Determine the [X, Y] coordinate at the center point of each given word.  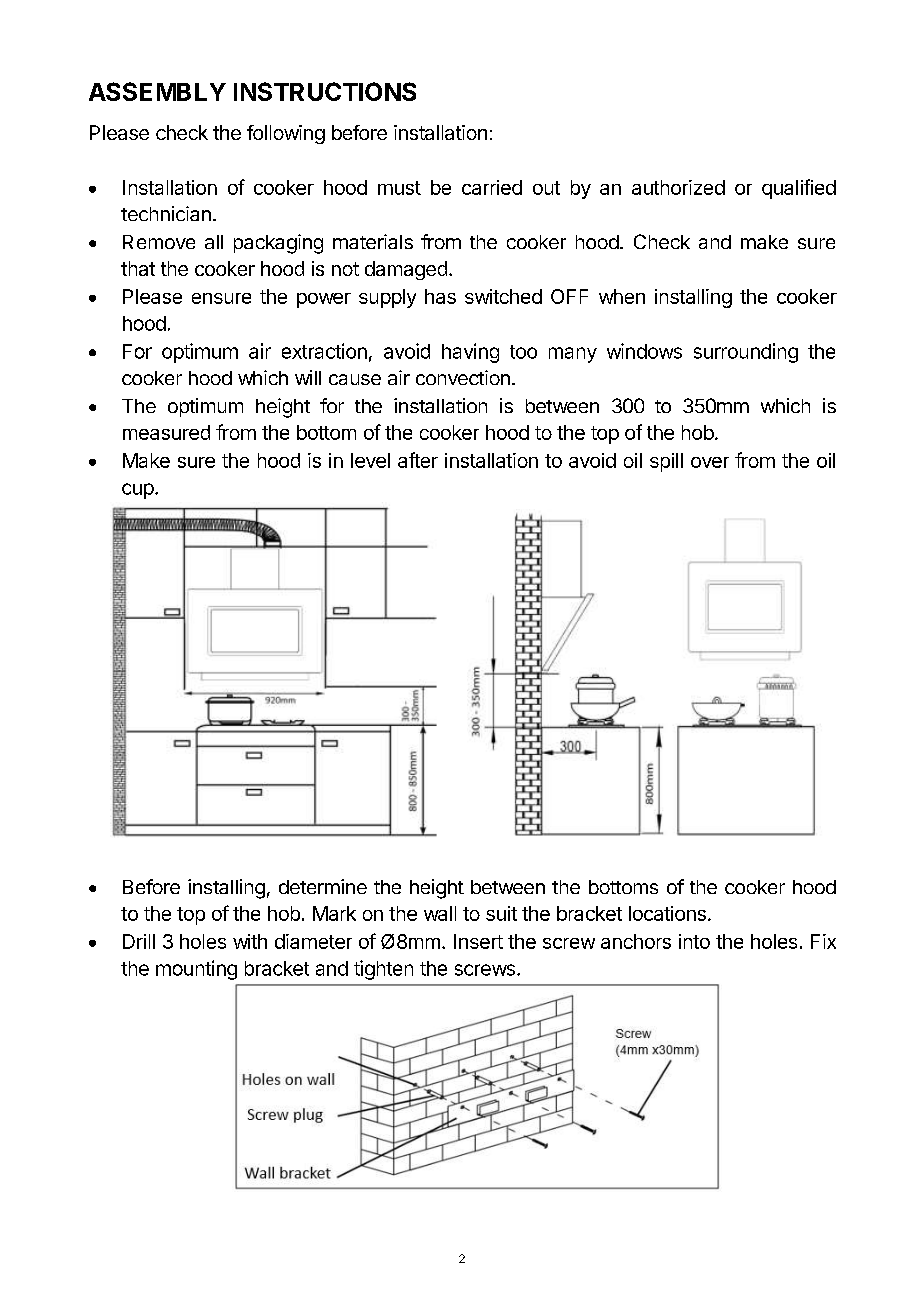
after [418, 460]
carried [492, 187]
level [370, 460]
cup [138, 491]
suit [501, 913]
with [250, 941]
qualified [799, 189]
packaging [278, 244]
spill [666, 462]
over [710, 462]
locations [667, 913]
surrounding [746, 353]
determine [323, 886]
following [286, 134]
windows [644, 351]
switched [503, 296]
